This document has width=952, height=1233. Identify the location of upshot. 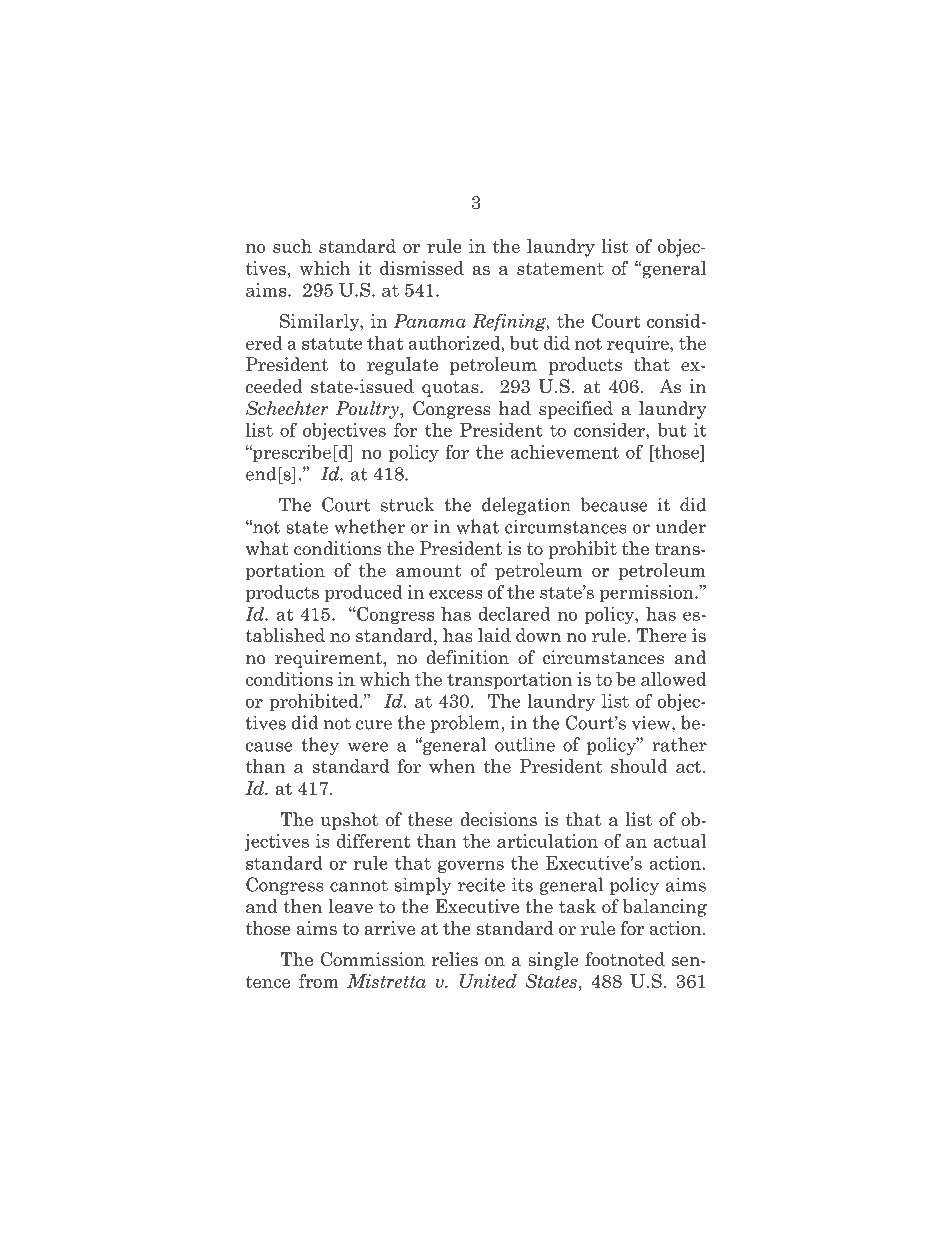
(349, 821).
